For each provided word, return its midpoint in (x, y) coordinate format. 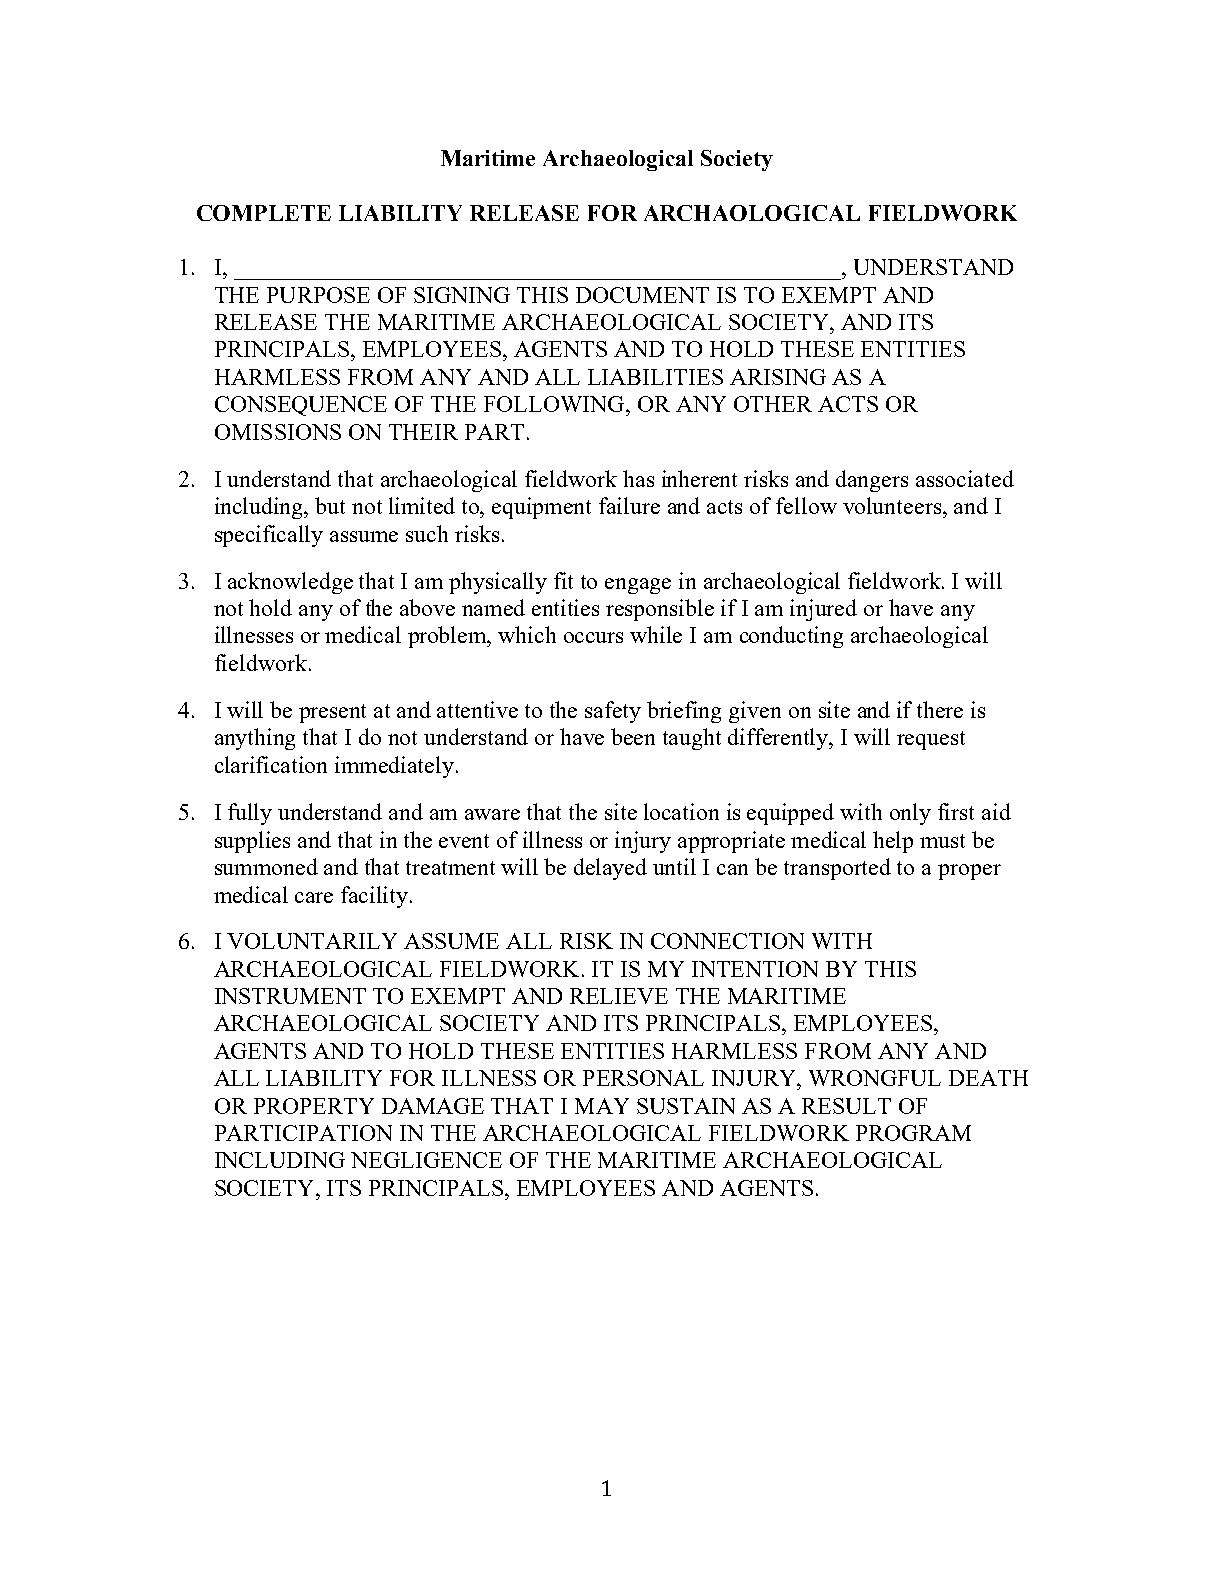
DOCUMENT (642, 295)
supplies (252, 842)
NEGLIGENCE (426, 1160)
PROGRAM (913, 1133)
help (893, 842)
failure (629, 505)
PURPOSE (318, 295)
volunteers (892, 505)
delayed (610, 869)
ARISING (778, 377)
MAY (602, 1106)
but (330, 505)
